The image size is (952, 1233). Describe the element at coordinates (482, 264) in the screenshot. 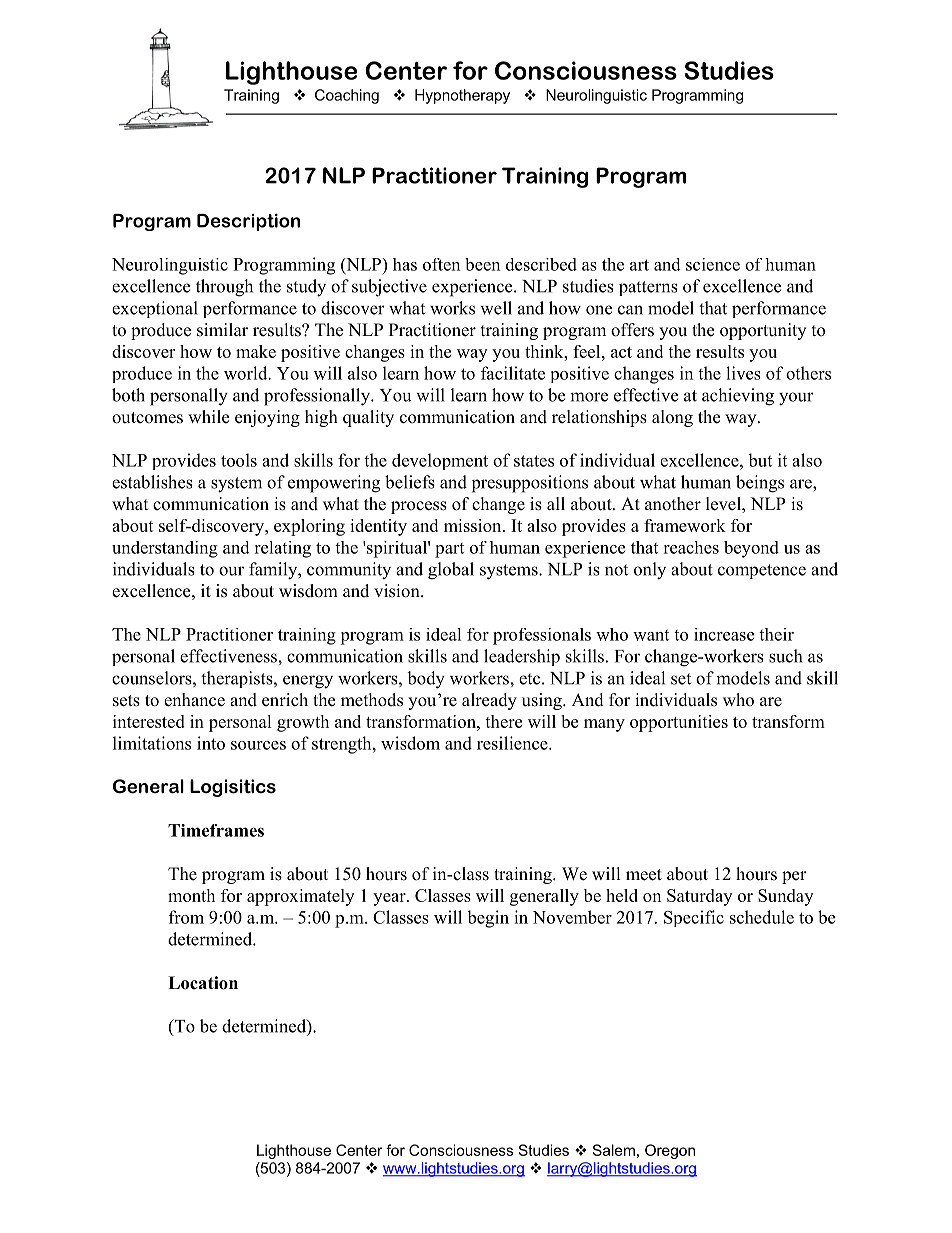

I see `been` at that location.
